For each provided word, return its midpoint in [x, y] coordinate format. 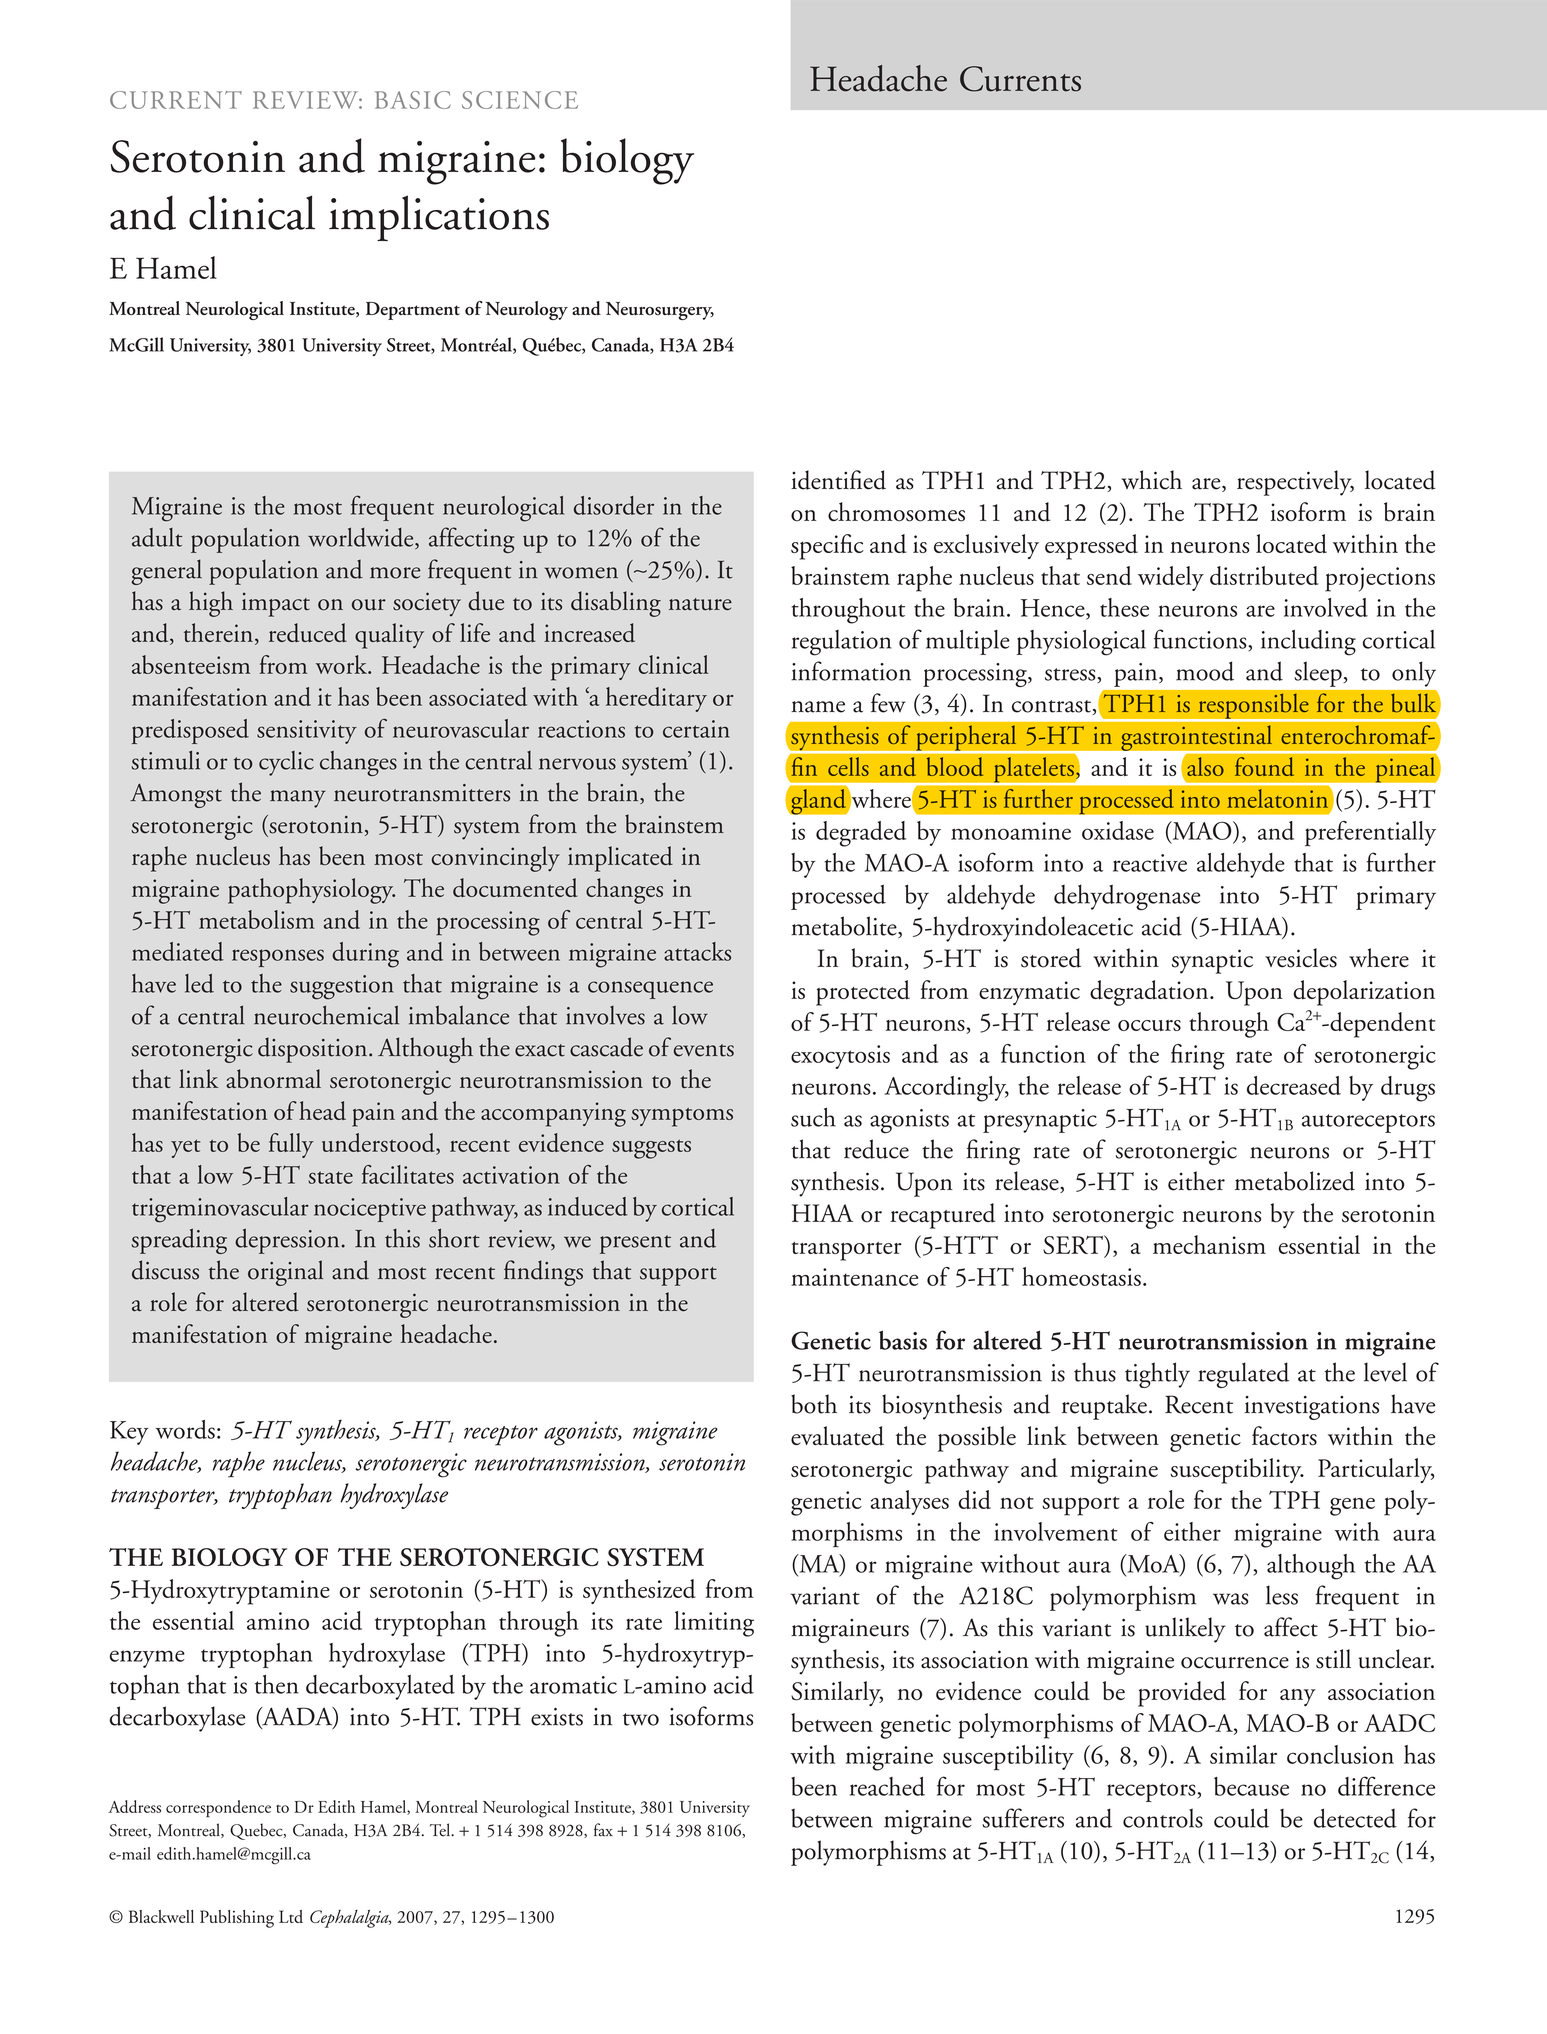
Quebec [257, 1831]
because [1251, 1786]
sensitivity [307, 732]
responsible [1253, 707]
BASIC [413, 100]
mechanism [1209, 1244]
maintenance [854, 1277]
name [818, 707]
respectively [1295, 483]
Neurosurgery [660, 311]
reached [887, 1786]
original [285, 1273]
